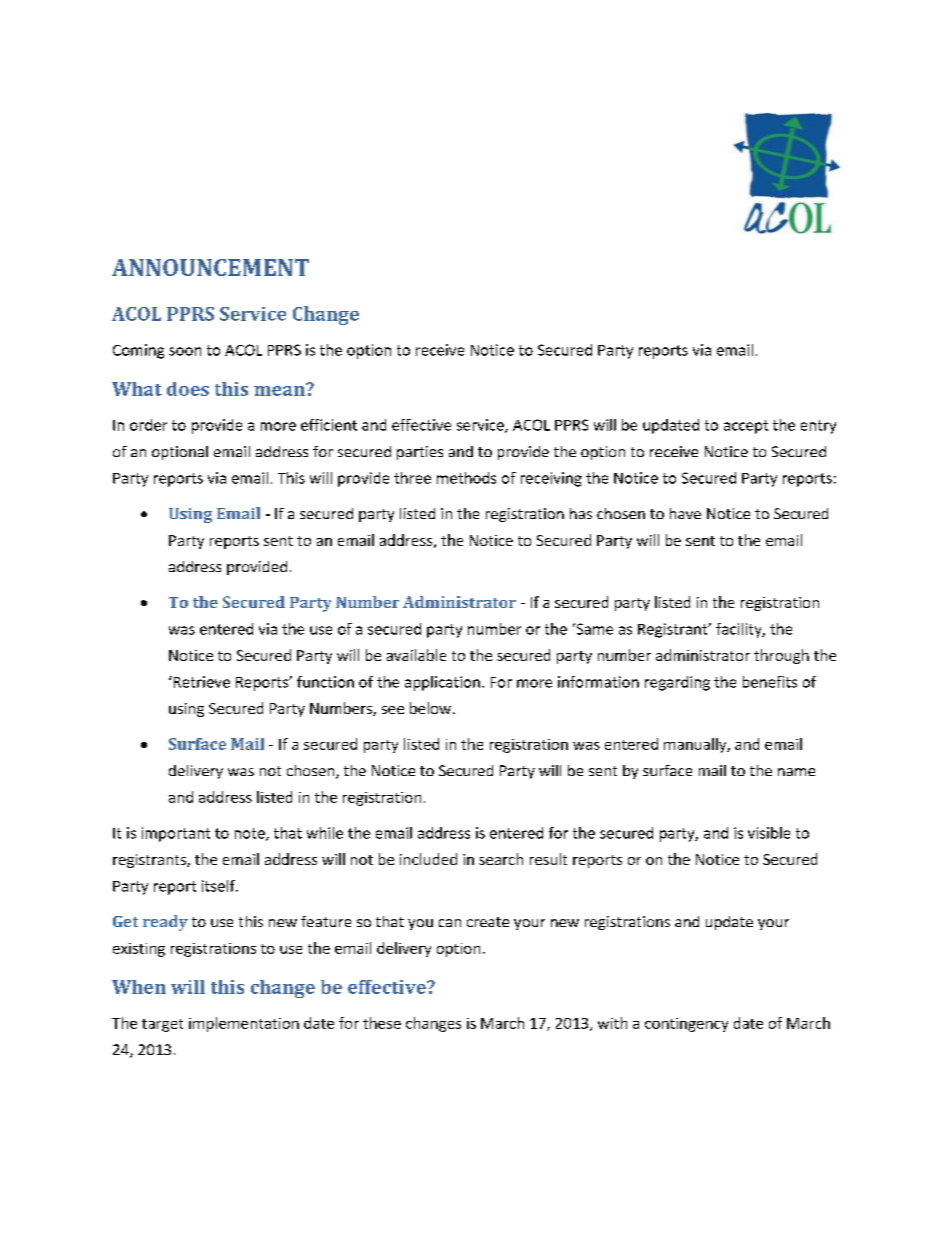 Image resolution: width=952 pixels, height=1233 pixels. What do you see at coordinates (382, 1023) in the screenshot?
I see `these` at bounding box center [382, 1023].
